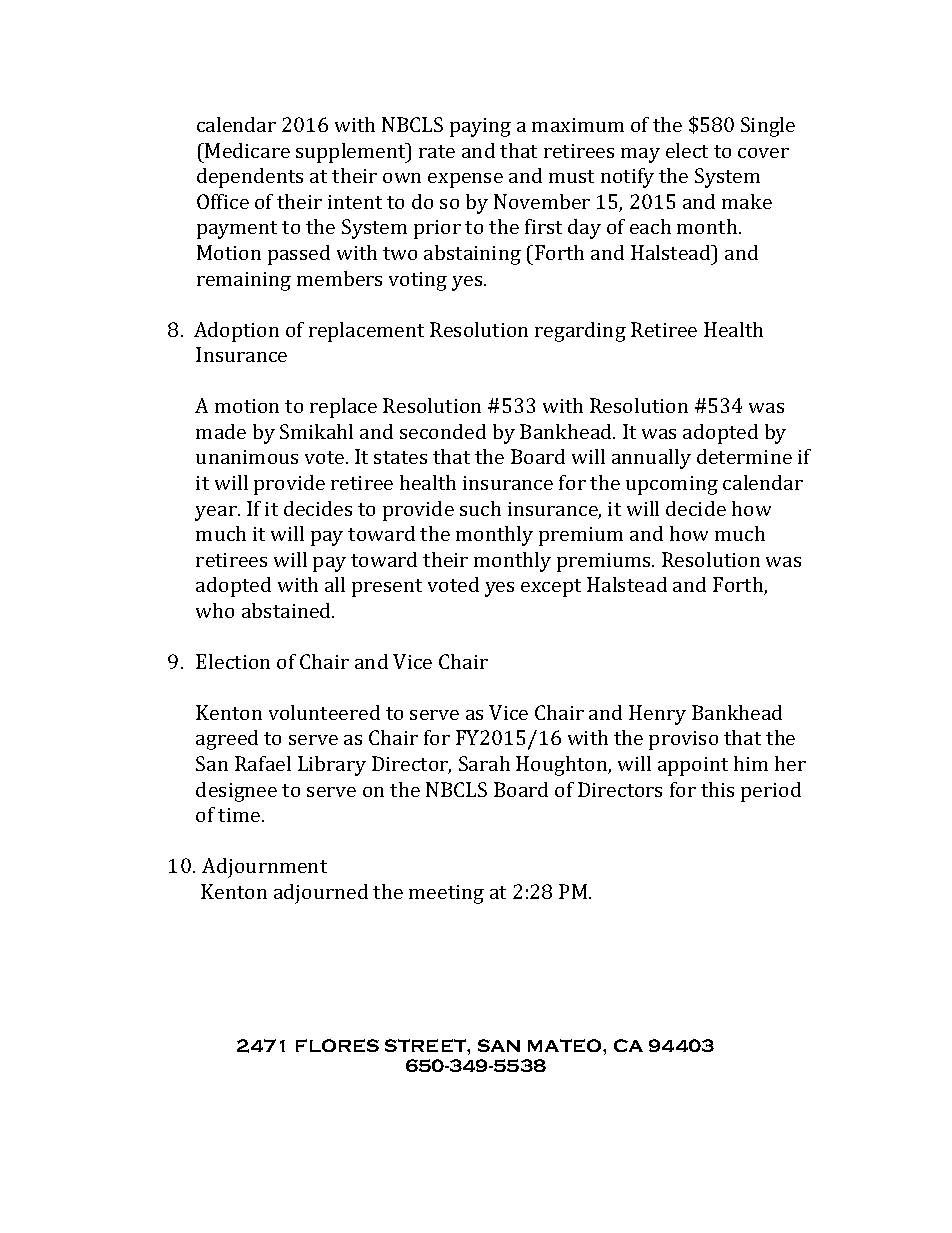  Describe the element at coordinates (480, 127) in the screenshot. I see `paying` at that location.
